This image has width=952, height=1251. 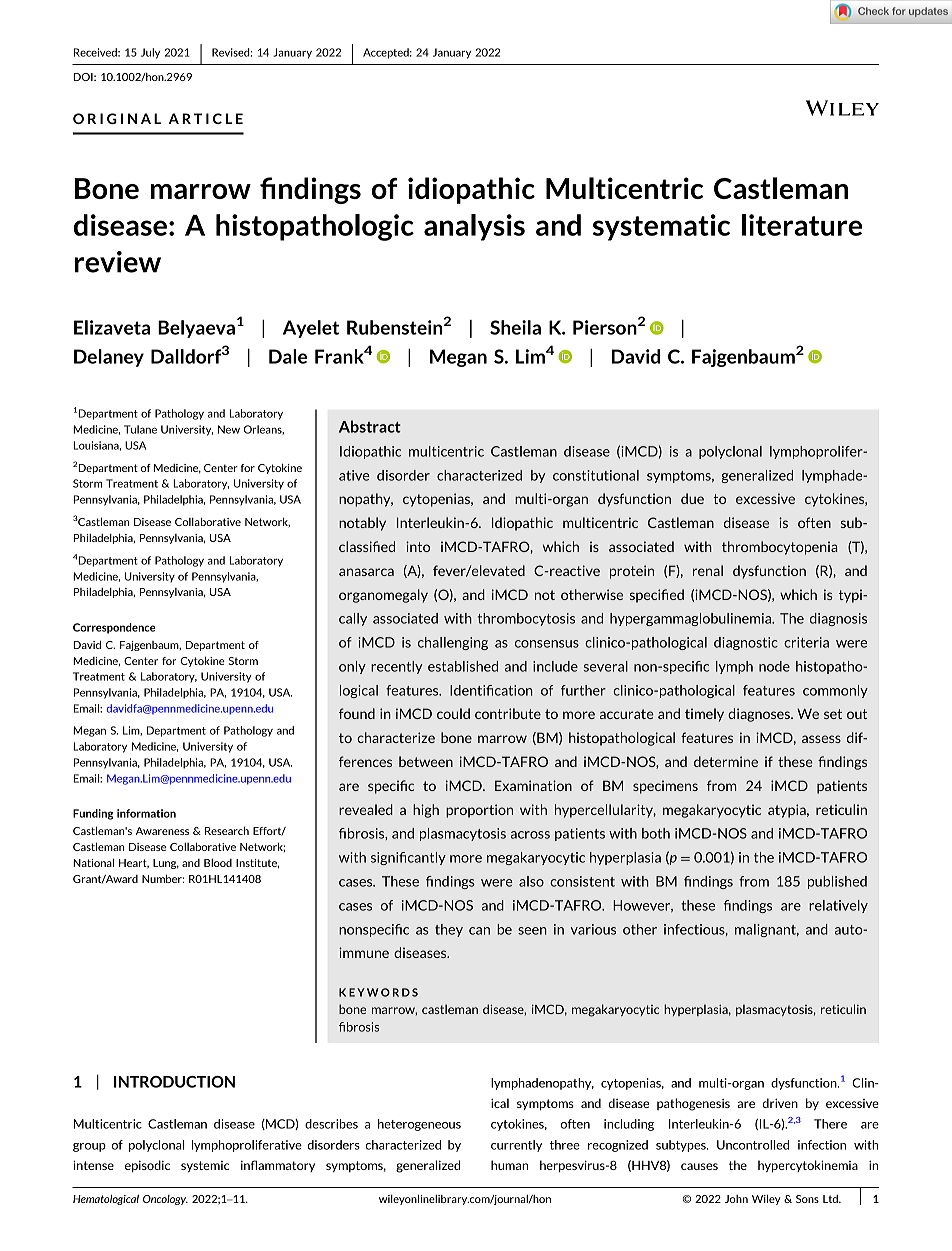 I want to click on analysis, so click(x=474, y=227).
